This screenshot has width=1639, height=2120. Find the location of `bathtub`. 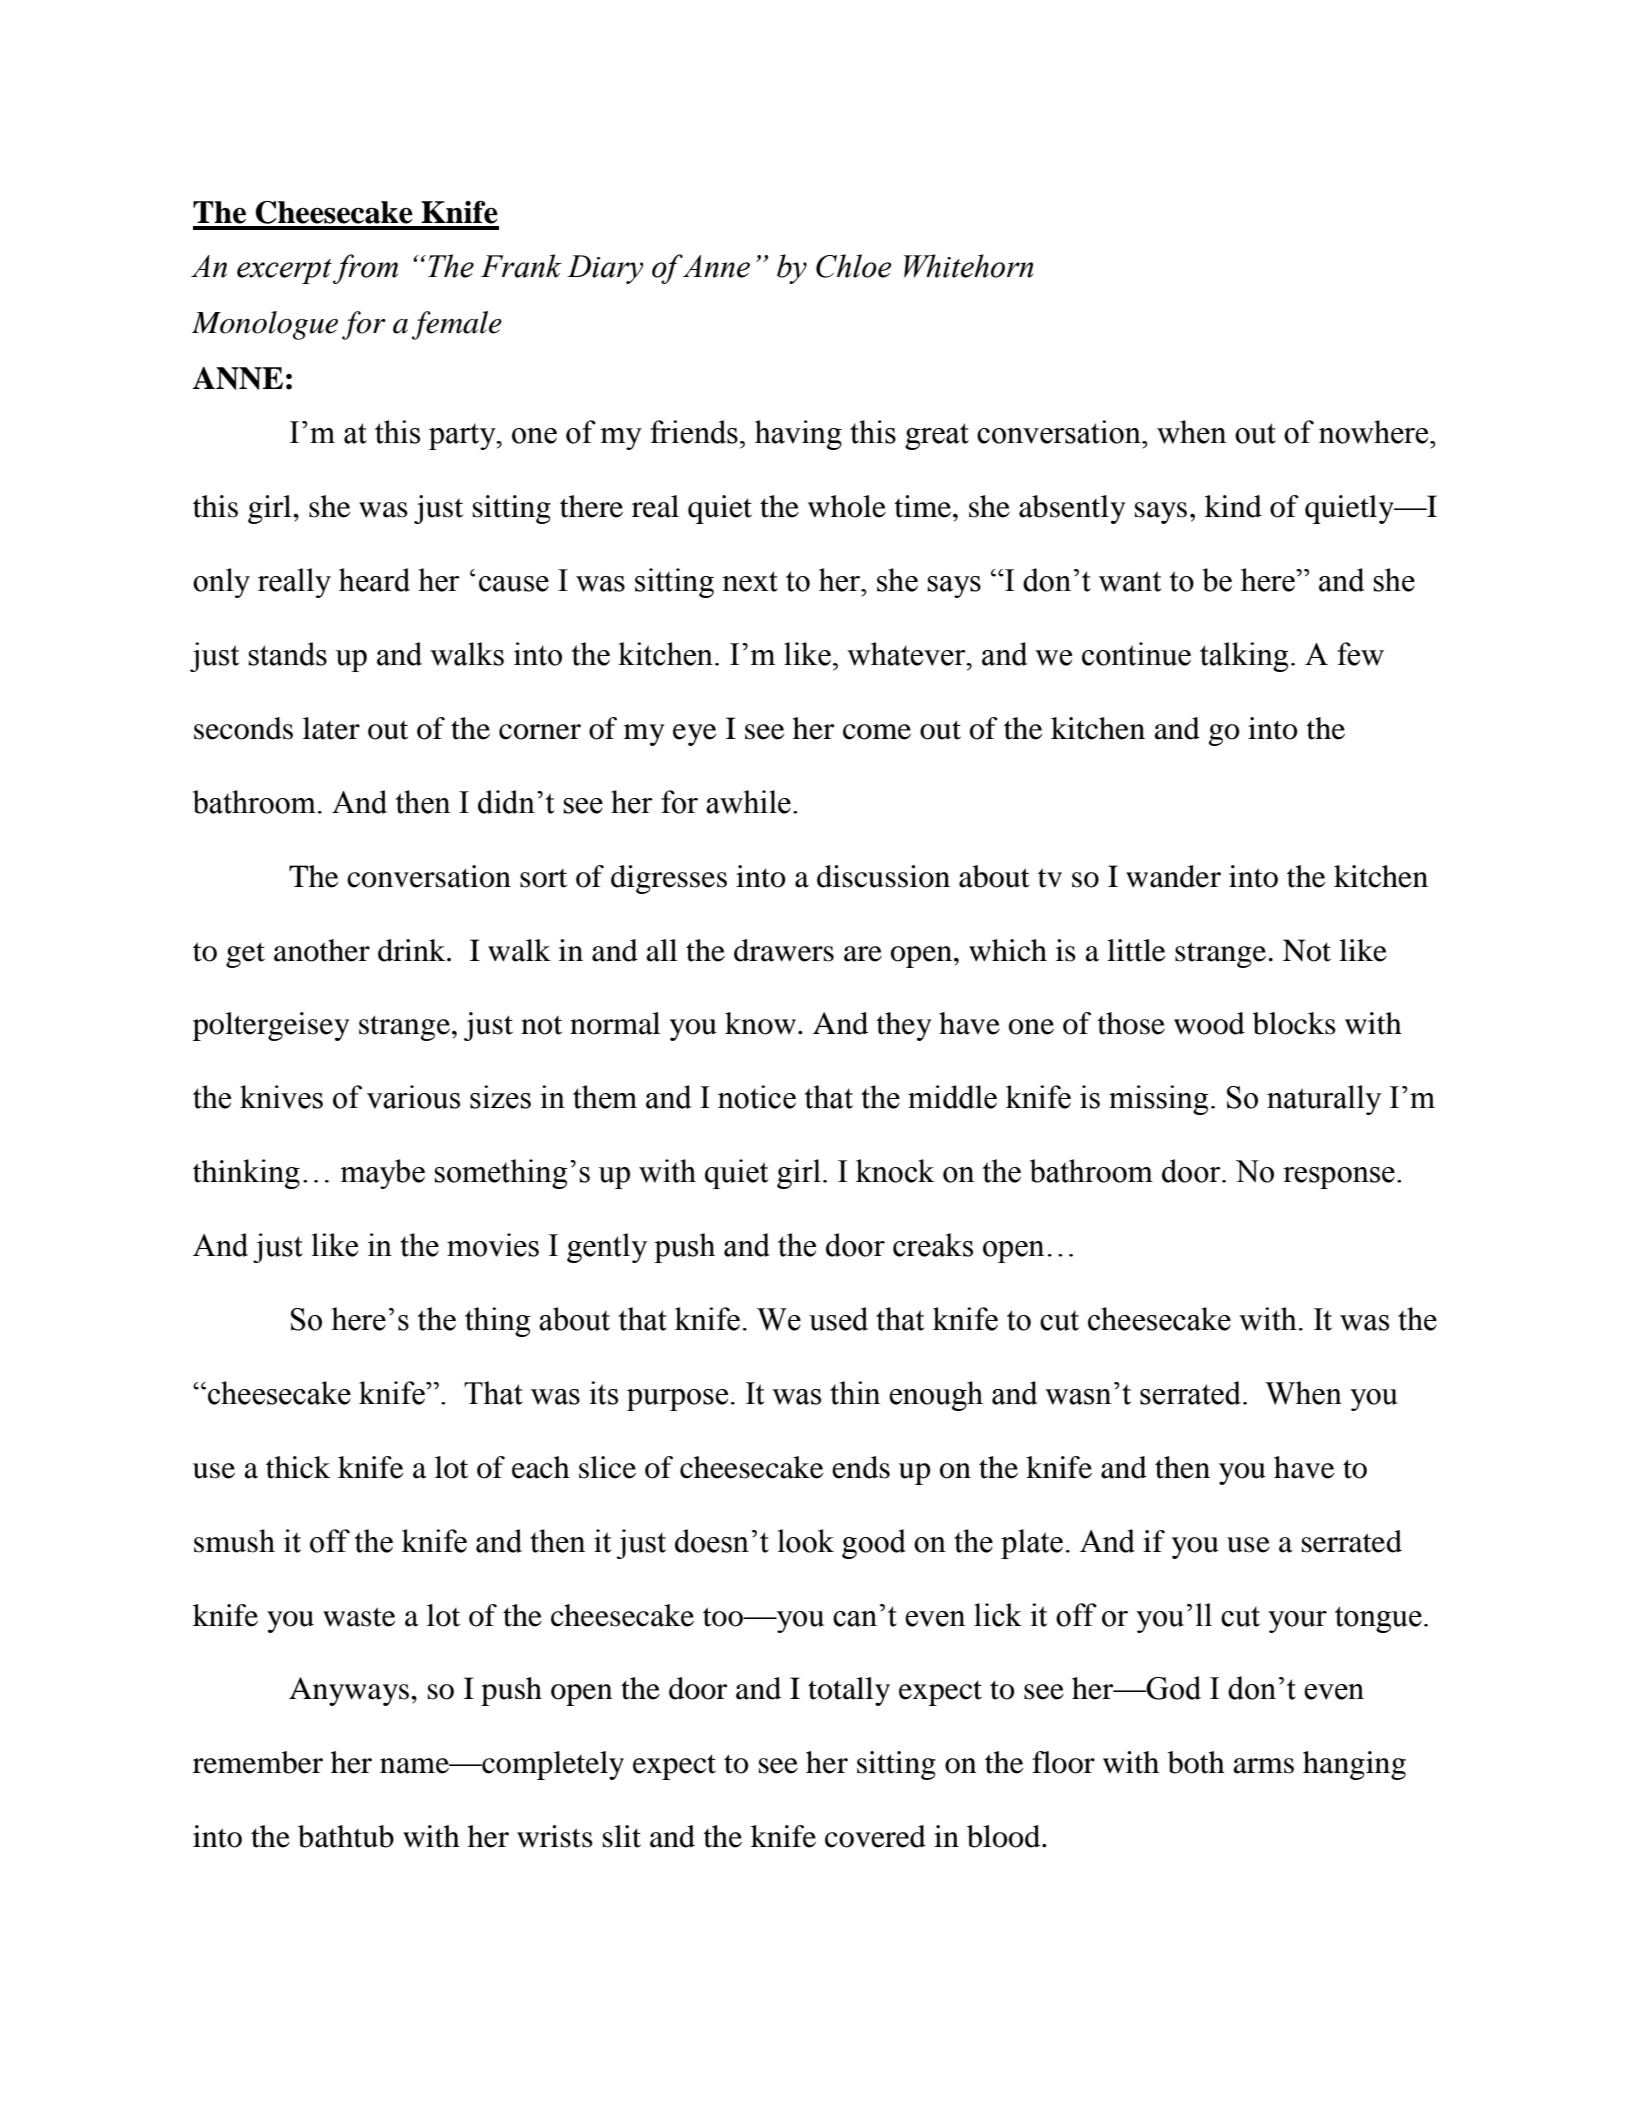

bathtub is located at coordinates (346, 1836).
